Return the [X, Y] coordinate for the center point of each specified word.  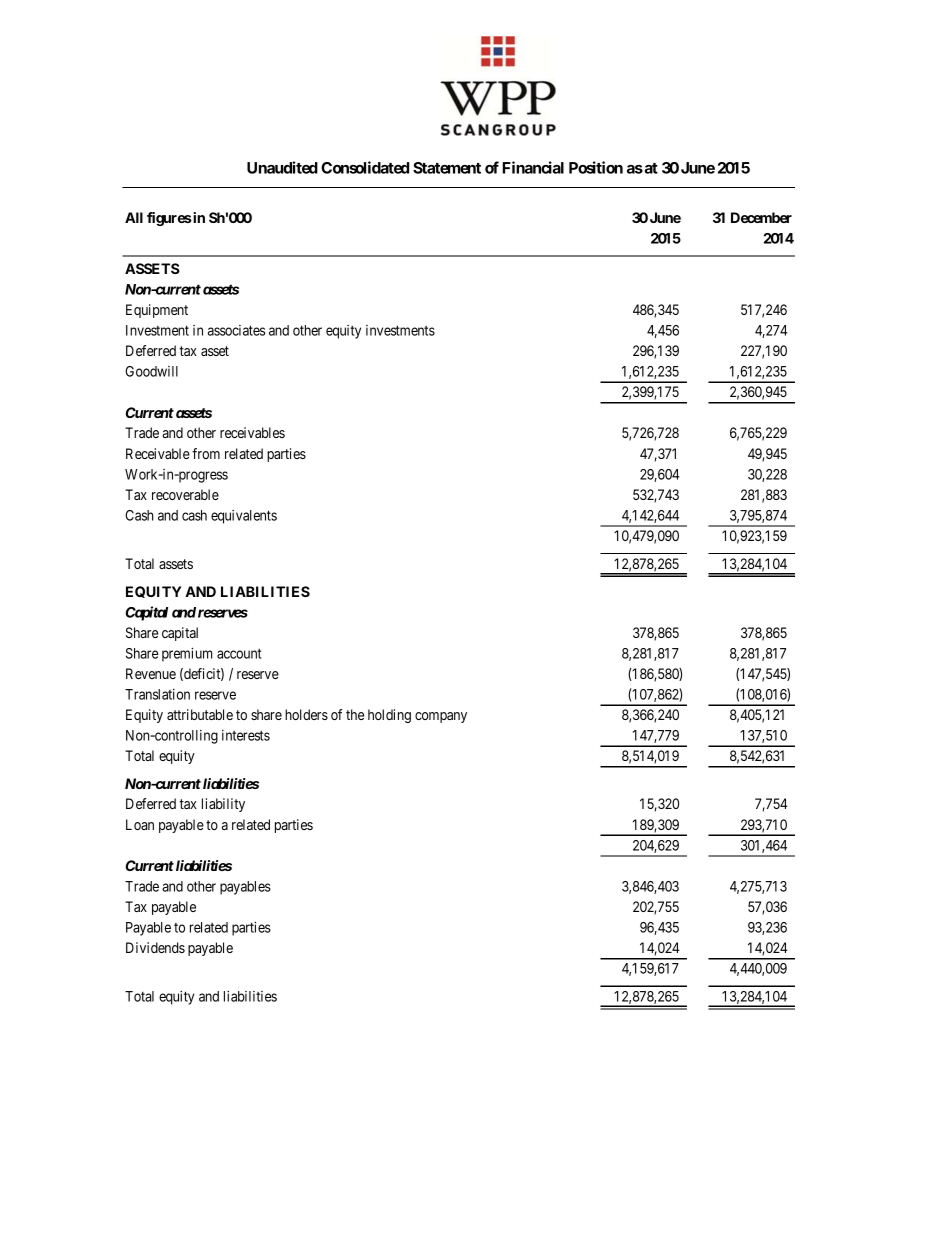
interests [246, 735]
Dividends [155, 947]
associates [236, 330]
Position [596, 167]
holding [389, 716]
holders [306, 714]
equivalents [244, 517]
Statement [447, 168]
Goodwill [151, 371]
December [761, 217]
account [239, 654]
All [134, 217]
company [441, 717]
